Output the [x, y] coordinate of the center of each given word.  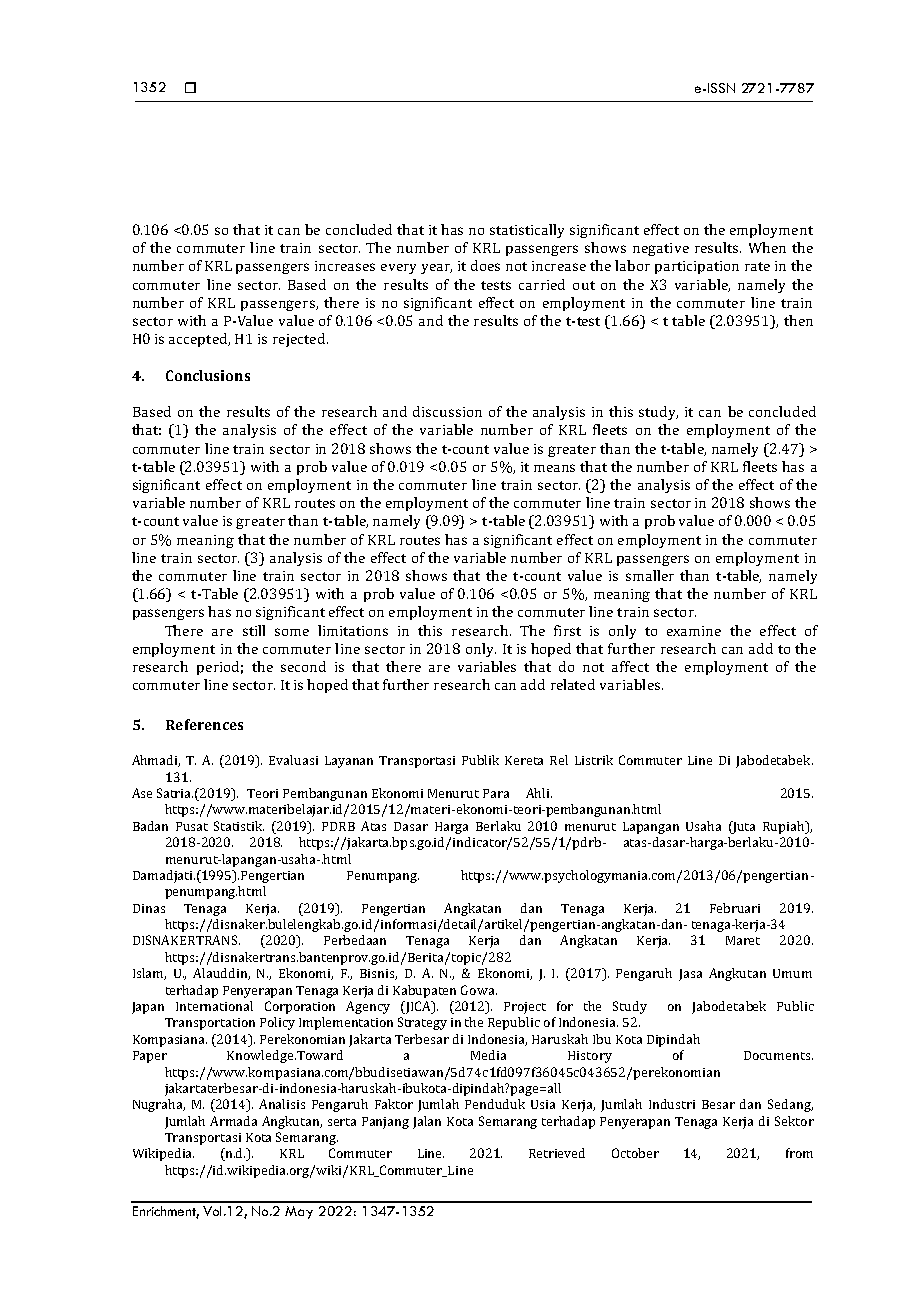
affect [630, 666]
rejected [299, 340]
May [299, 1212]
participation [697, 267]
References [204, 724]
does [485, 265]
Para [496, 793]
